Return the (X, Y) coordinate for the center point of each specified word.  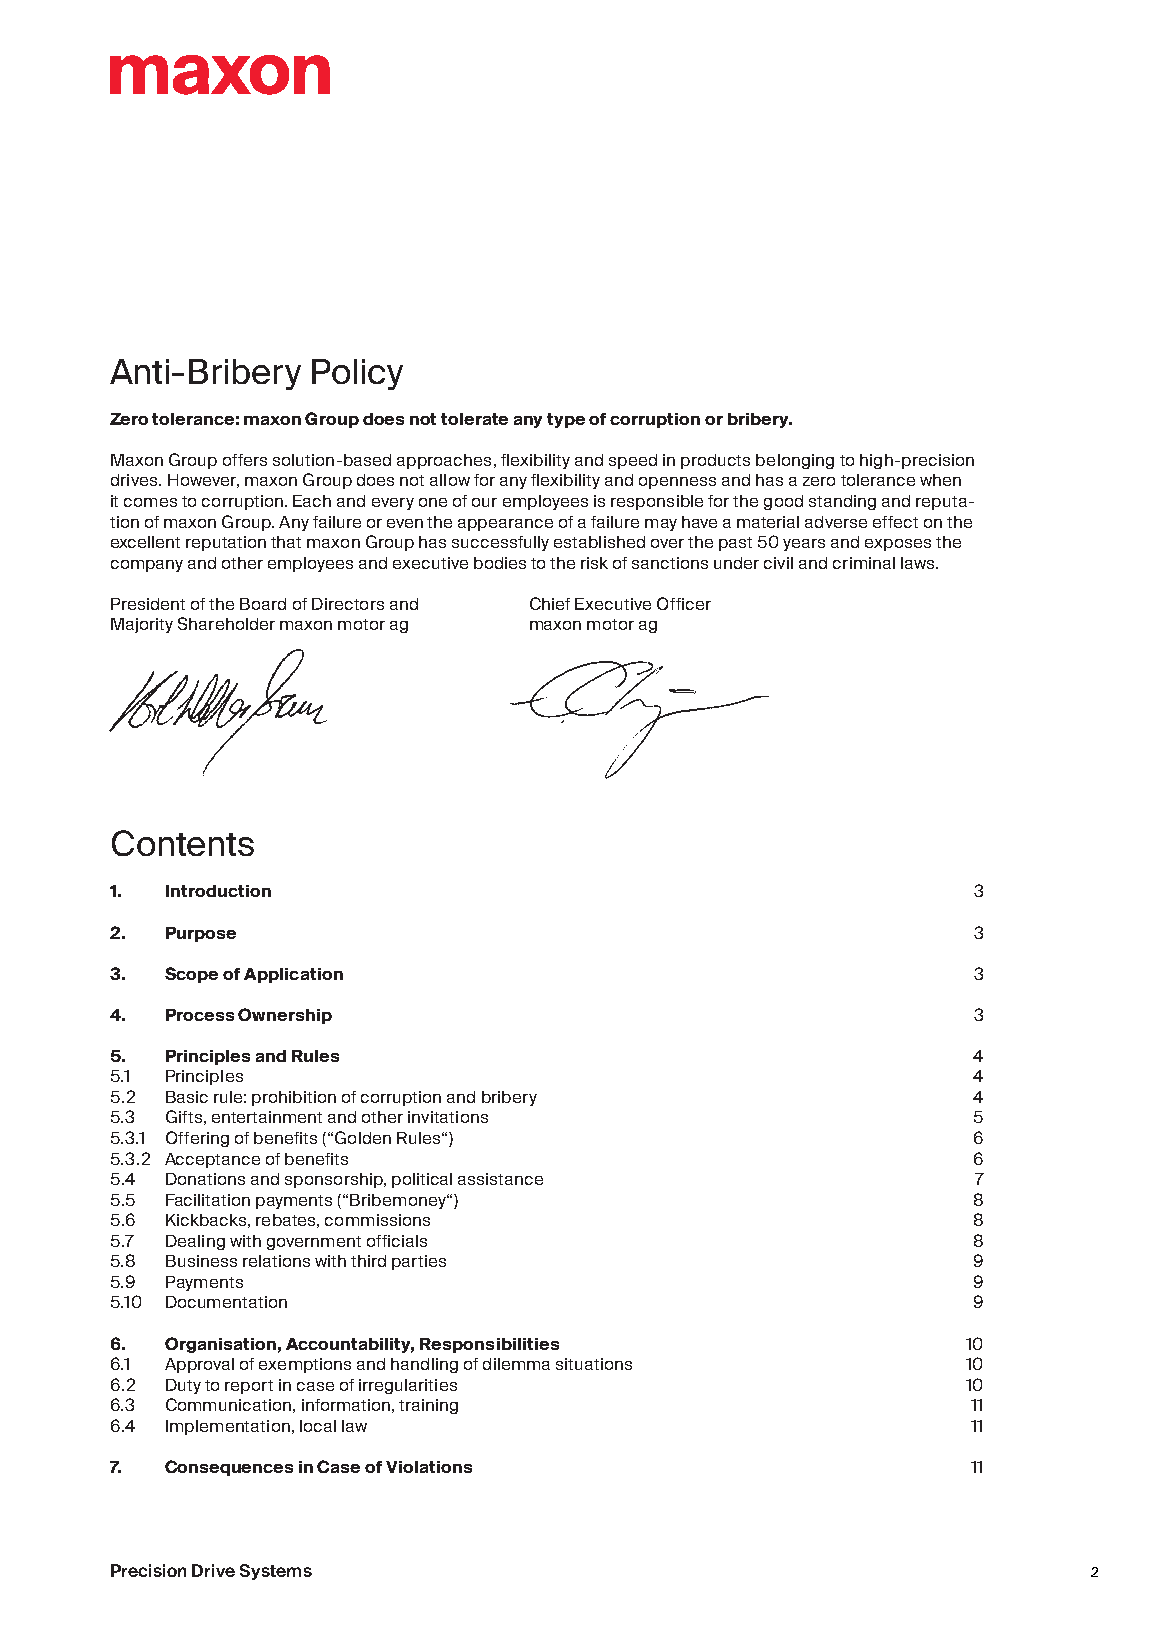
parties (419, 1262)
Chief (550, 603)
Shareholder (226, 623)
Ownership (285, 1016)
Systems (276, 1572)
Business (201, 1261)
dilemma (516, 1364)
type (566, 420)
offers (245, 460)
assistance (500, 1179)
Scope (191, 975)
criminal (864, 563)
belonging (795, 461)
